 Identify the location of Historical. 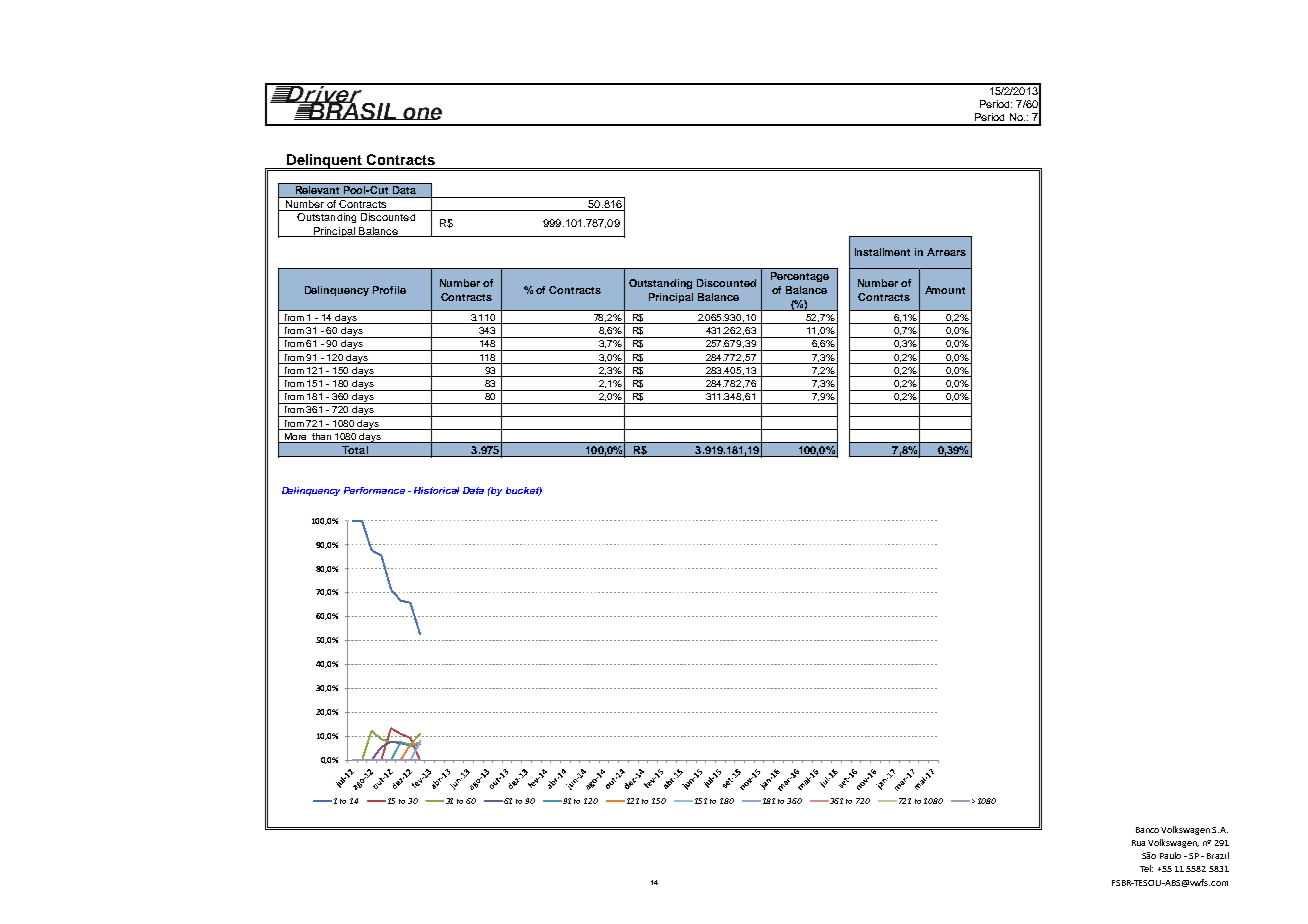
(436, 490).
